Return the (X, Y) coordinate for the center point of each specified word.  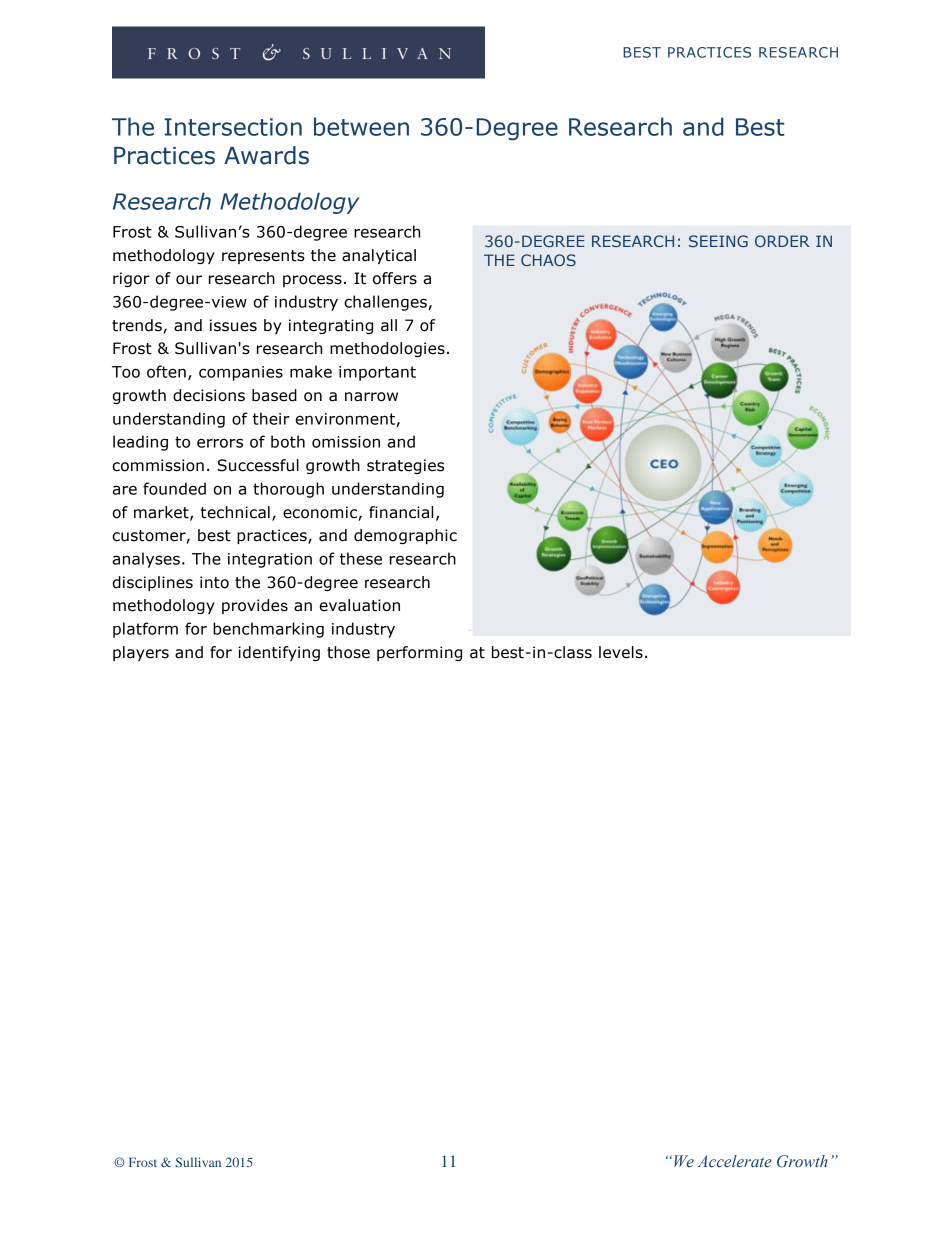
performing (419, 653)
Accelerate (735, 1161)
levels (621, 652)
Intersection (233, 127)
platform (145, 630)
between (361, 126)
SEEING (718, 241)
